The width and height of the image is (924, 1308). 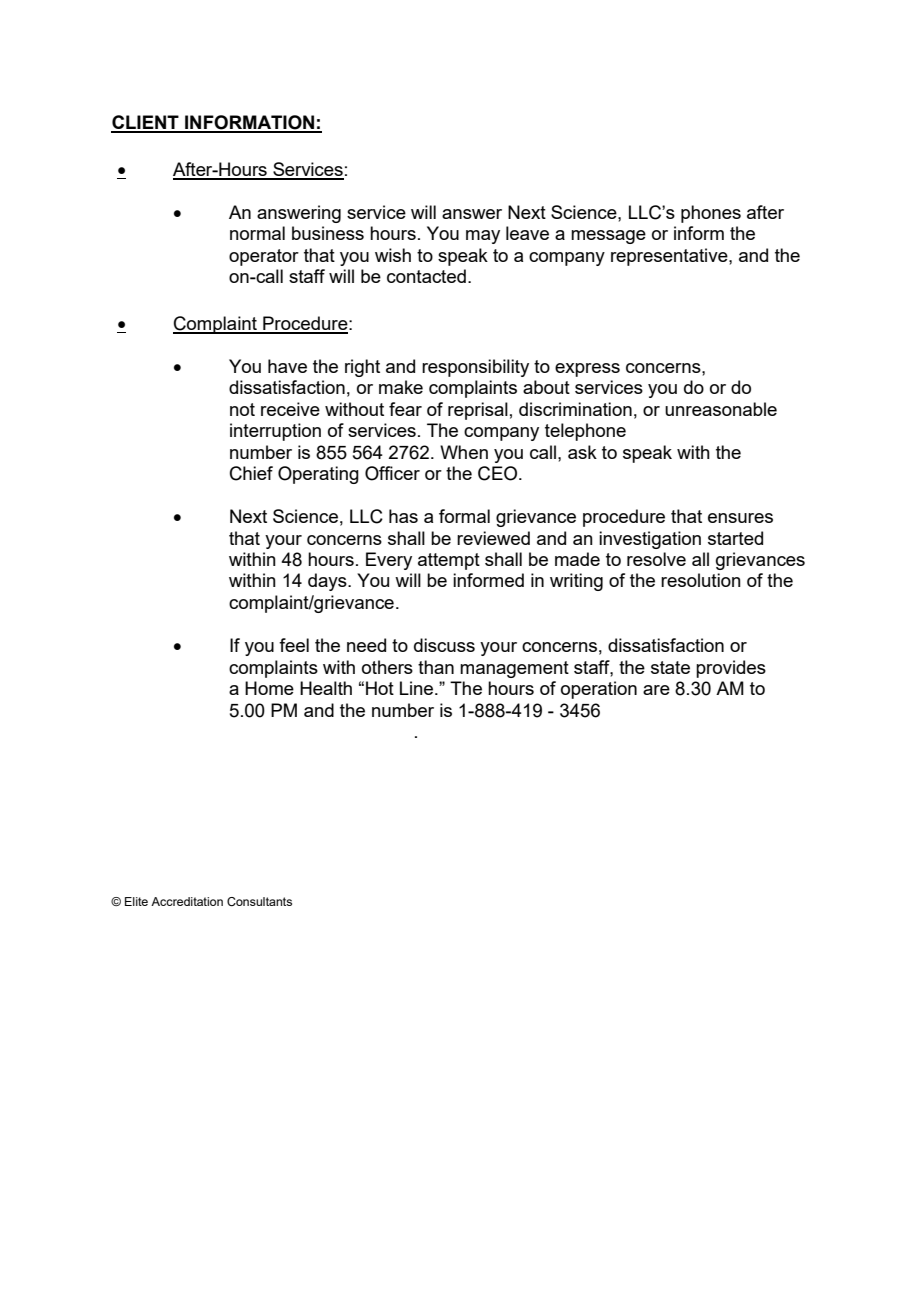 I want to click on state, so click(x=670, y=667).
